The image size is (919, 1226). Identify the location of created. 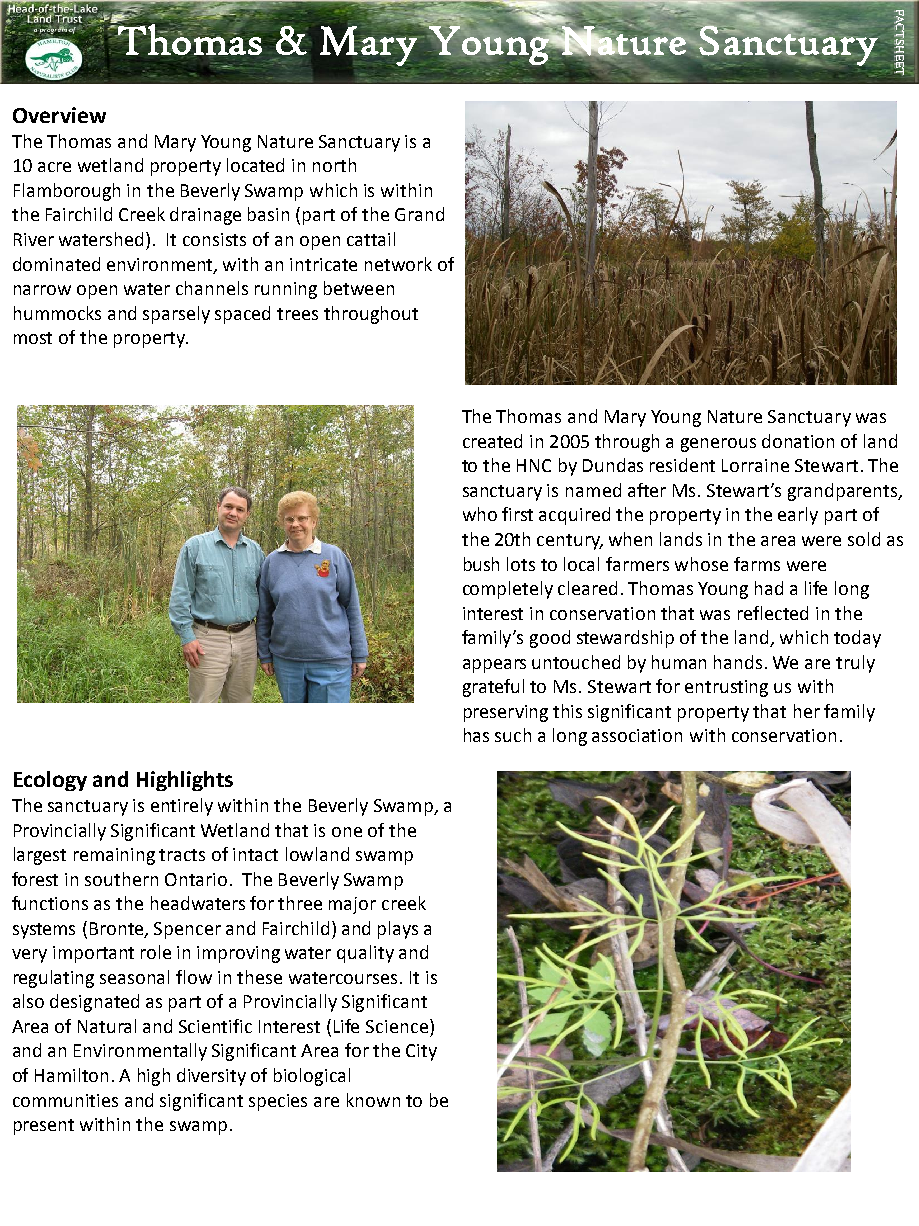
(492, 441).
